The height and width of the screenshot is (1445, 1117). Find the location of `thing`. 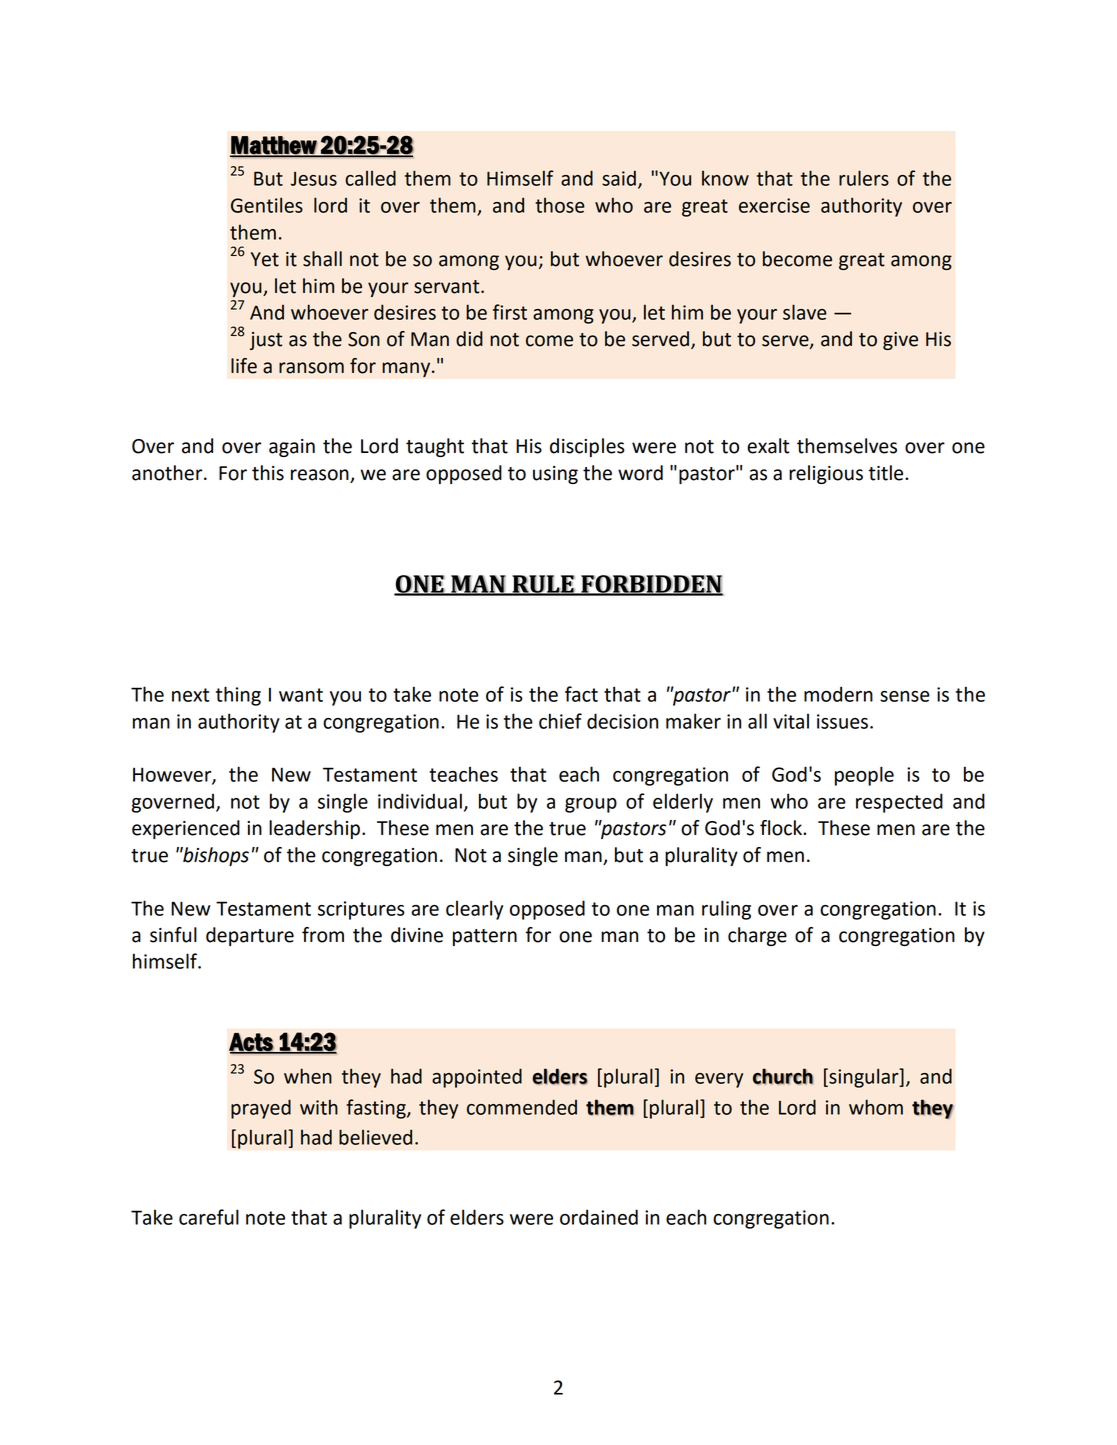

thing is located at coordinates (238, 696).
